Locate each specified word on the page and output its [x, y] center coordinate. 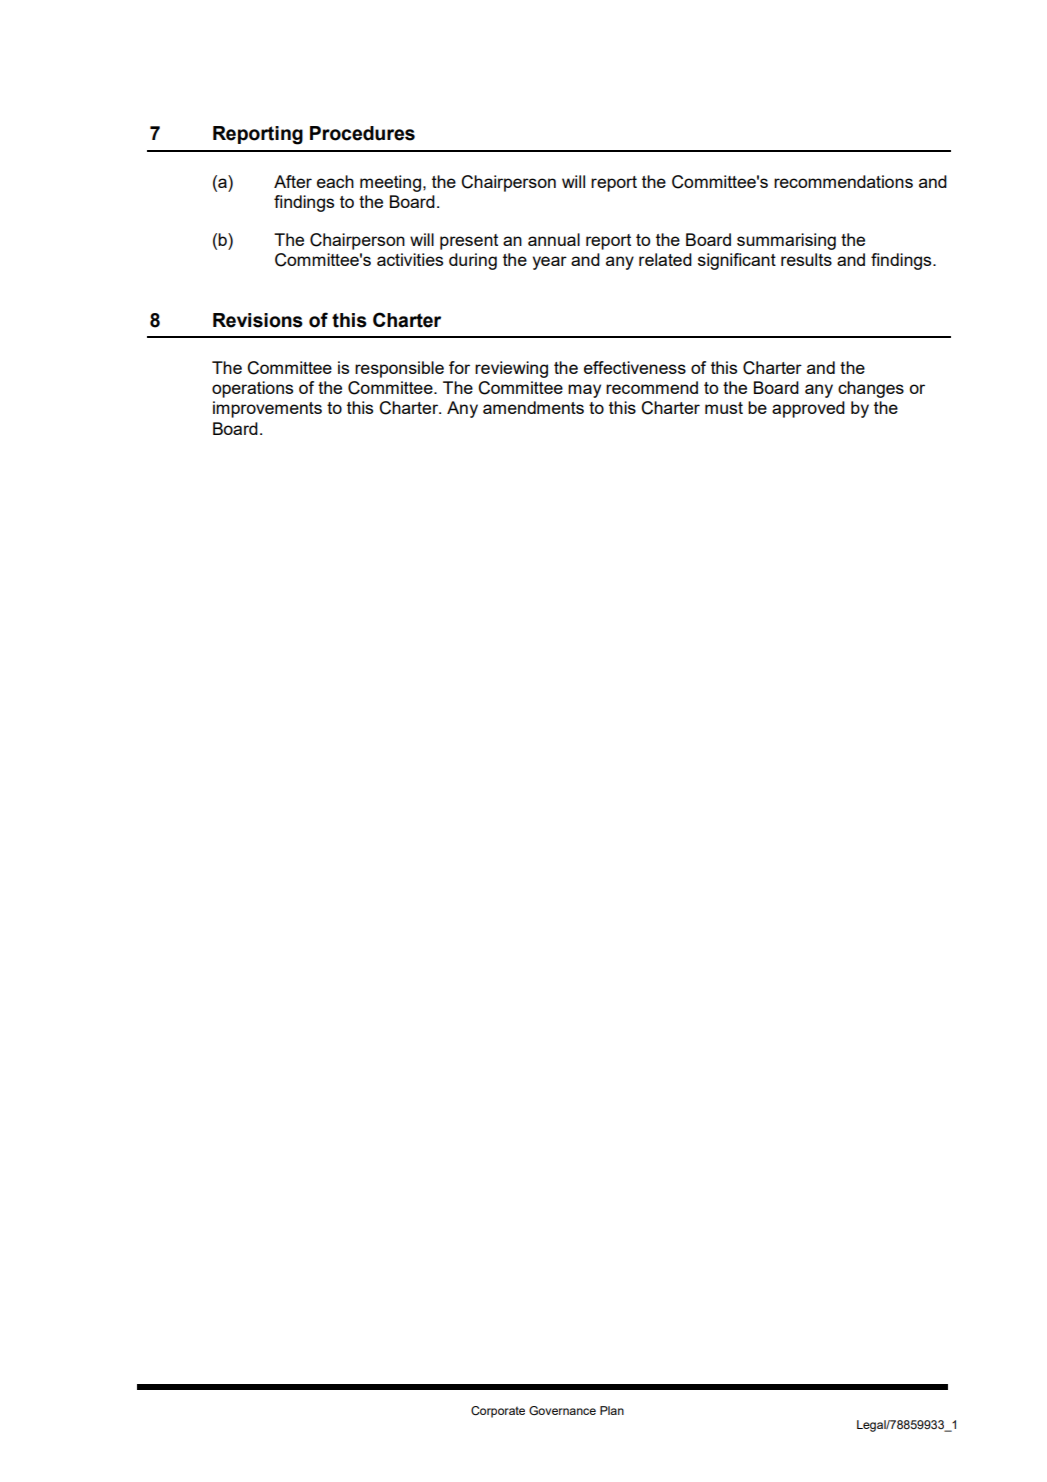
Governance [562, 1410]
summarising [786, 241]
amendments [533, 407]
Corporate [498, 1412]
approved [808, 409]
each [335, 181]
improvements [267, 409]
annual [554, 239]
